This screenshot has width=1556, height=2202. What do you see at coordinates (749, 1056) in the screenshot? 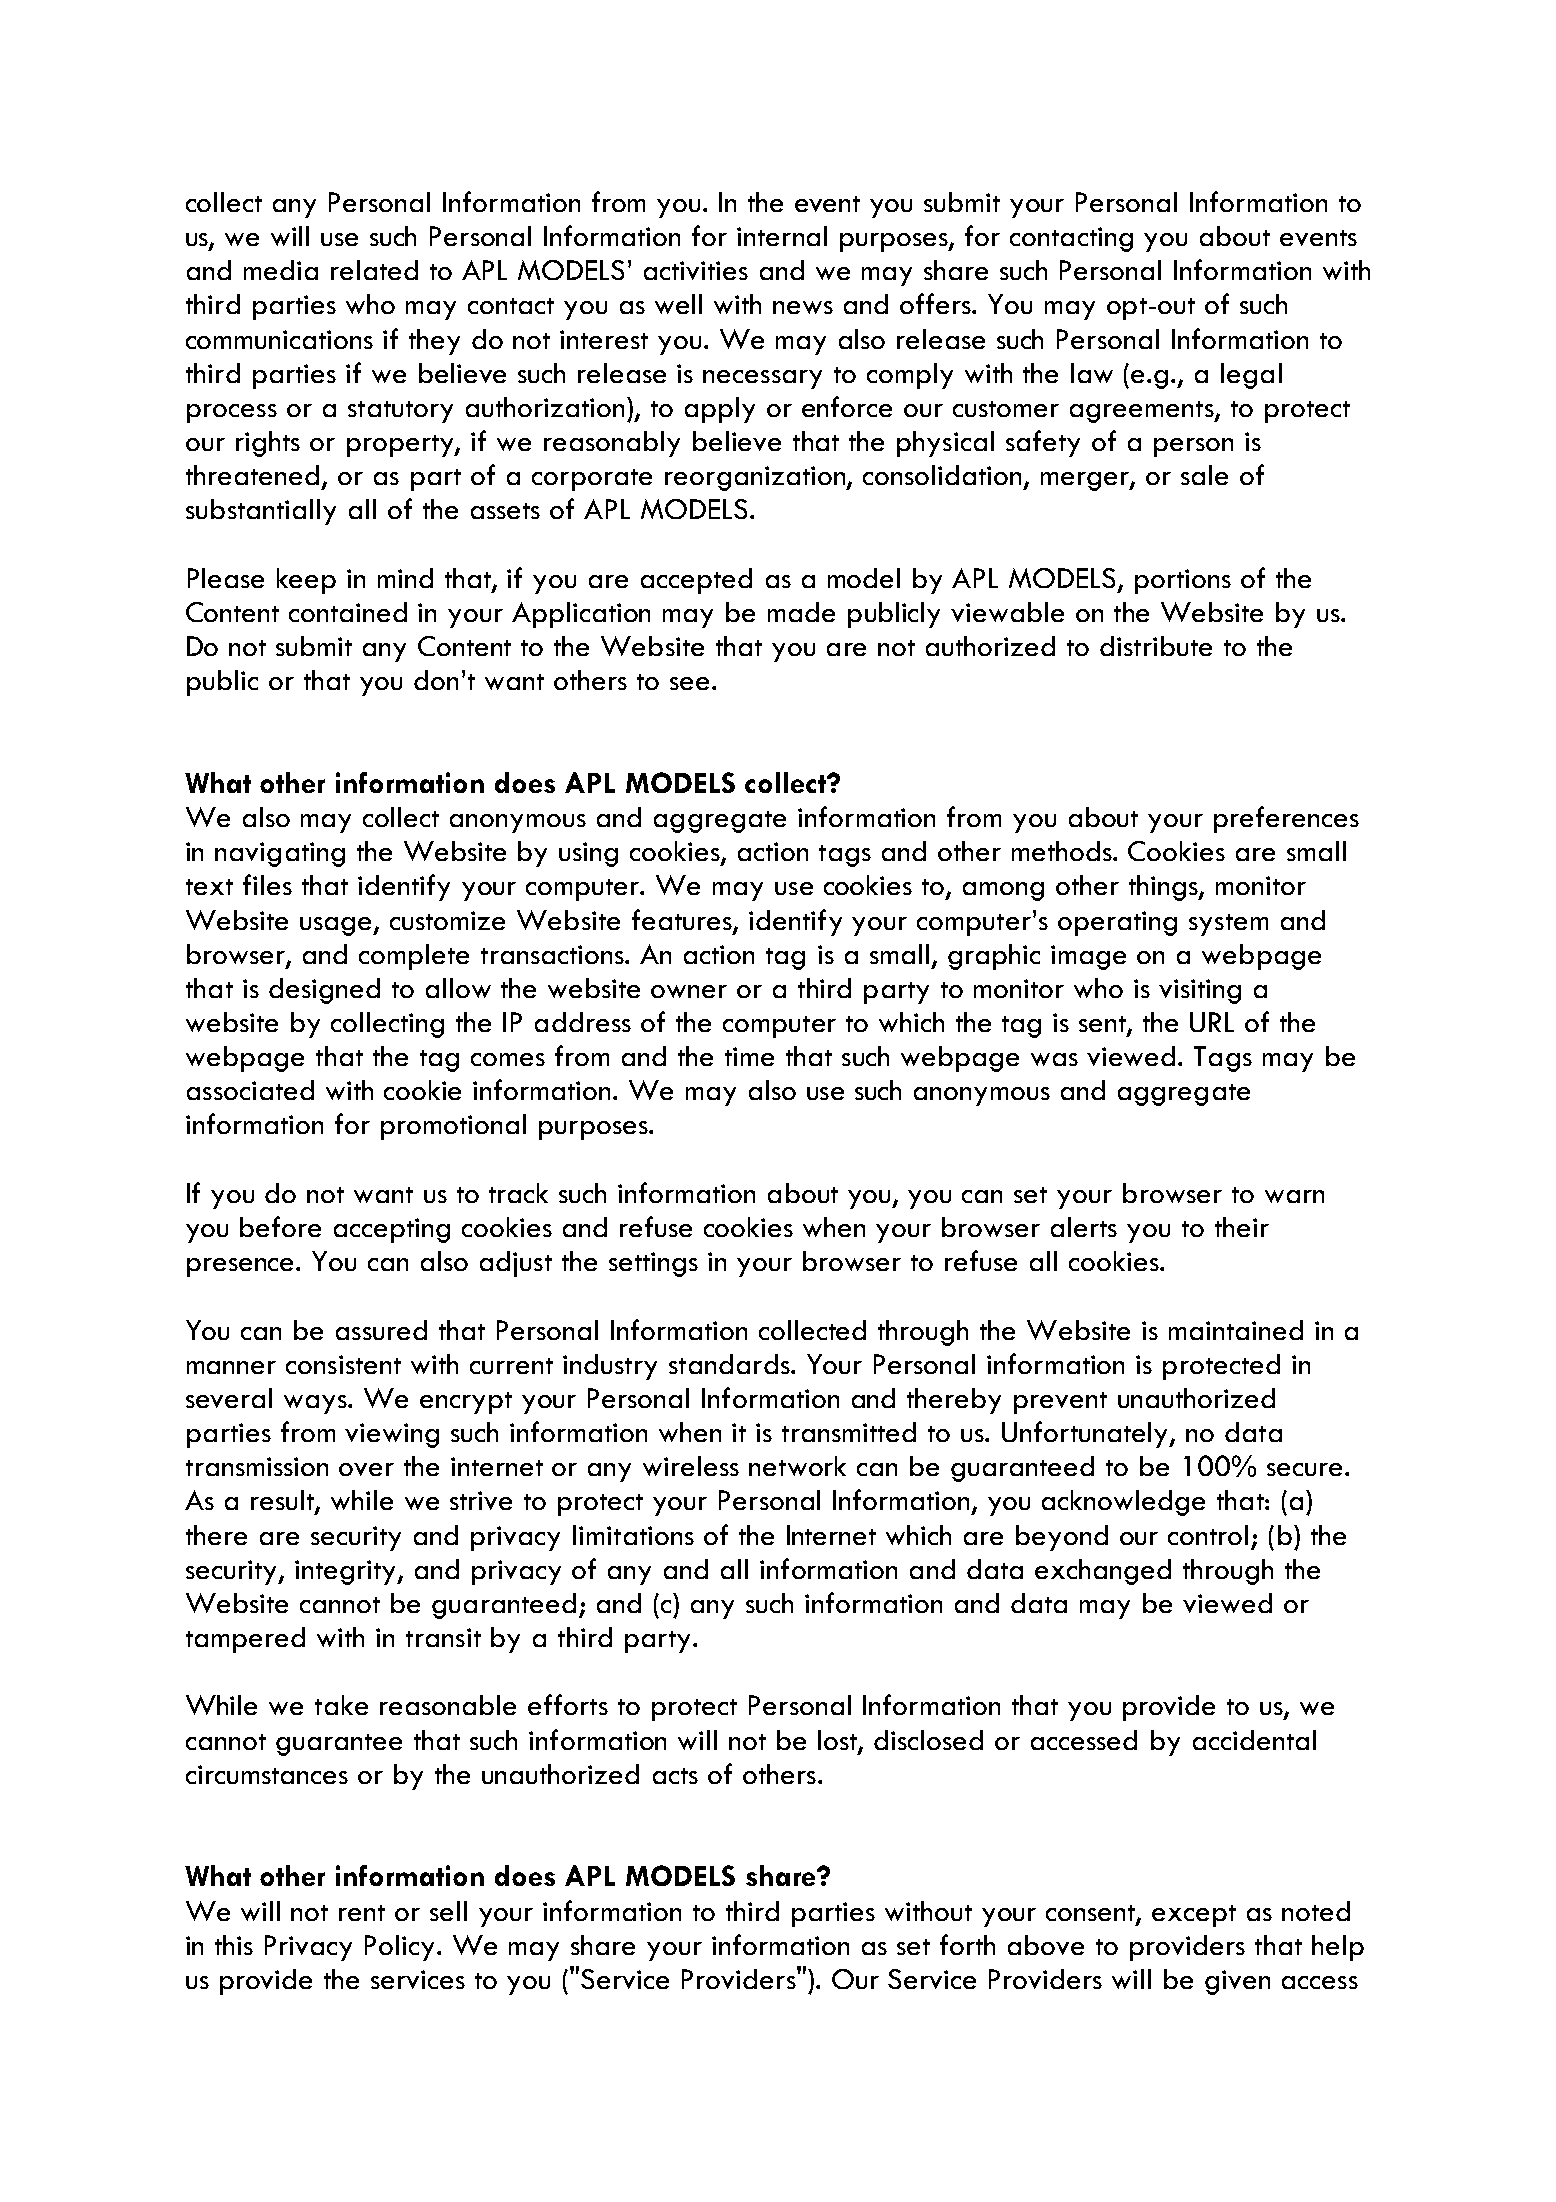
I see `time` at bounding box center [749, 1056].
